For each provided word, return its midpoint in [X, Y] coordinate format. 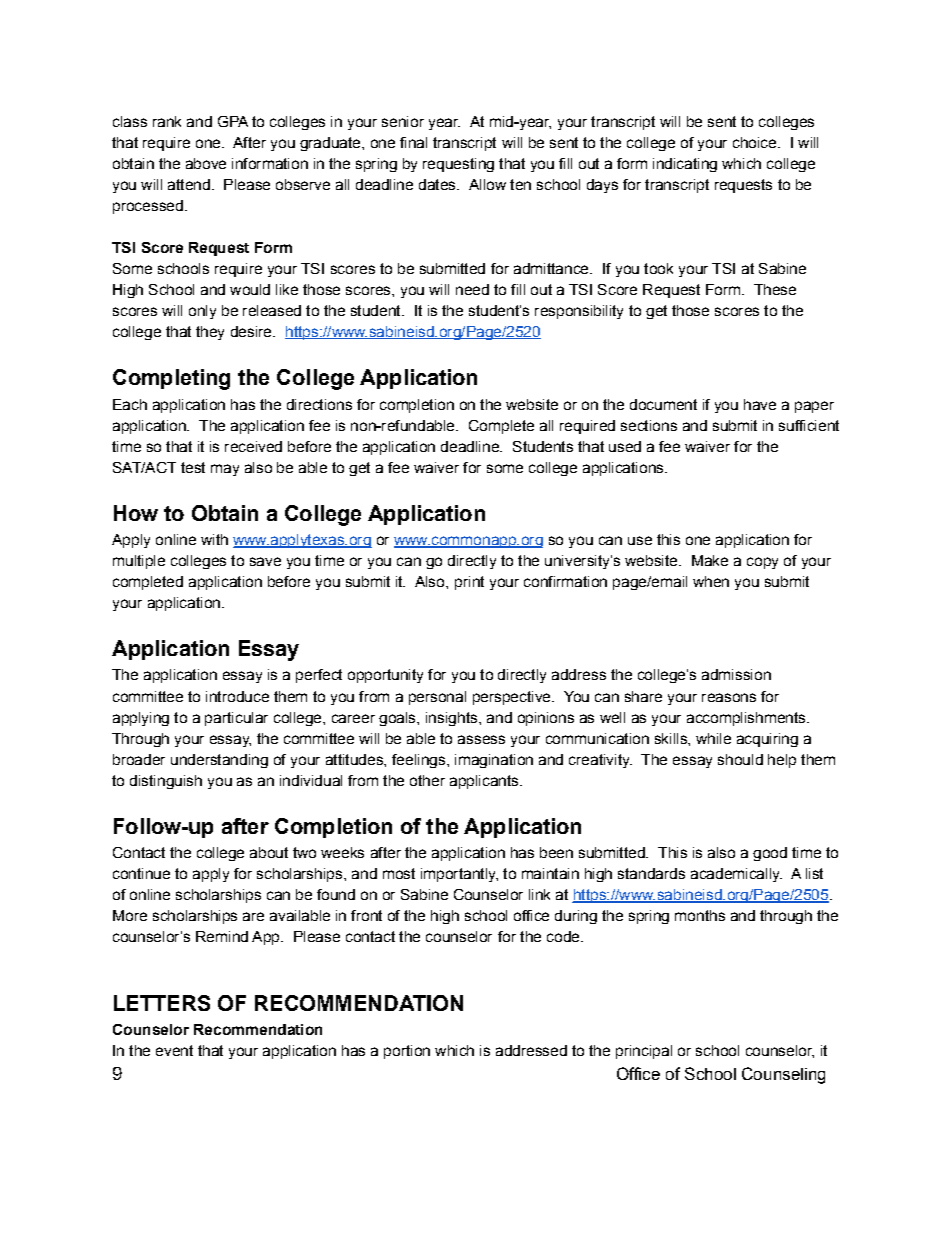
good [770, 854]
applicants [485, 782]
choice [756, 142]
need [472, 289]
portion [407, 1052]
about [269, 852]
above [206, 163]
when [711, 581]
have [760, 404]
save [265, 561]
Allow [487, 184]
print [469, 583]
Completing [171, 379]
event [174, 1050]
